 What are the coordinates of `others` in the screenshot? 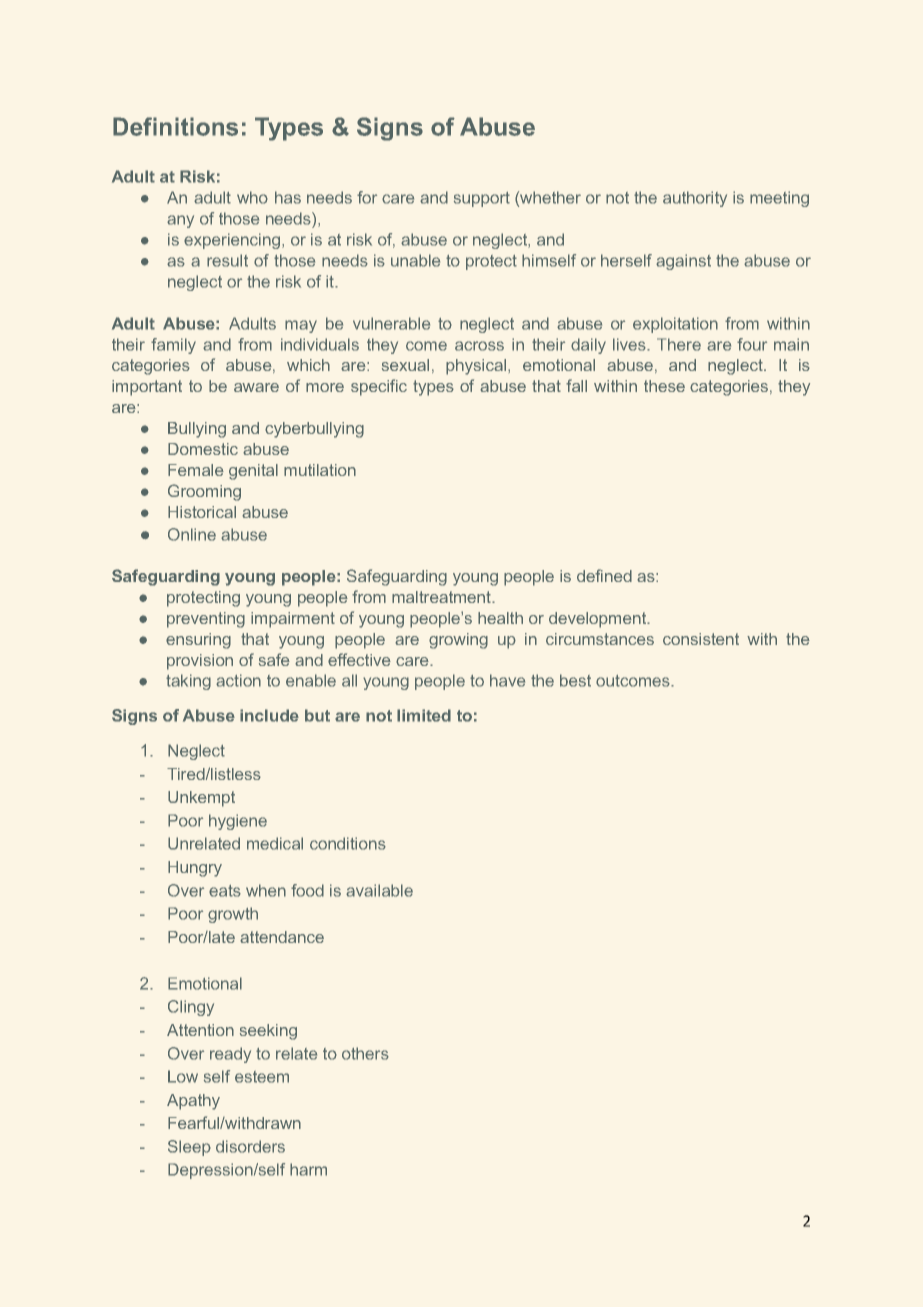 It's located at (365, 1053).
